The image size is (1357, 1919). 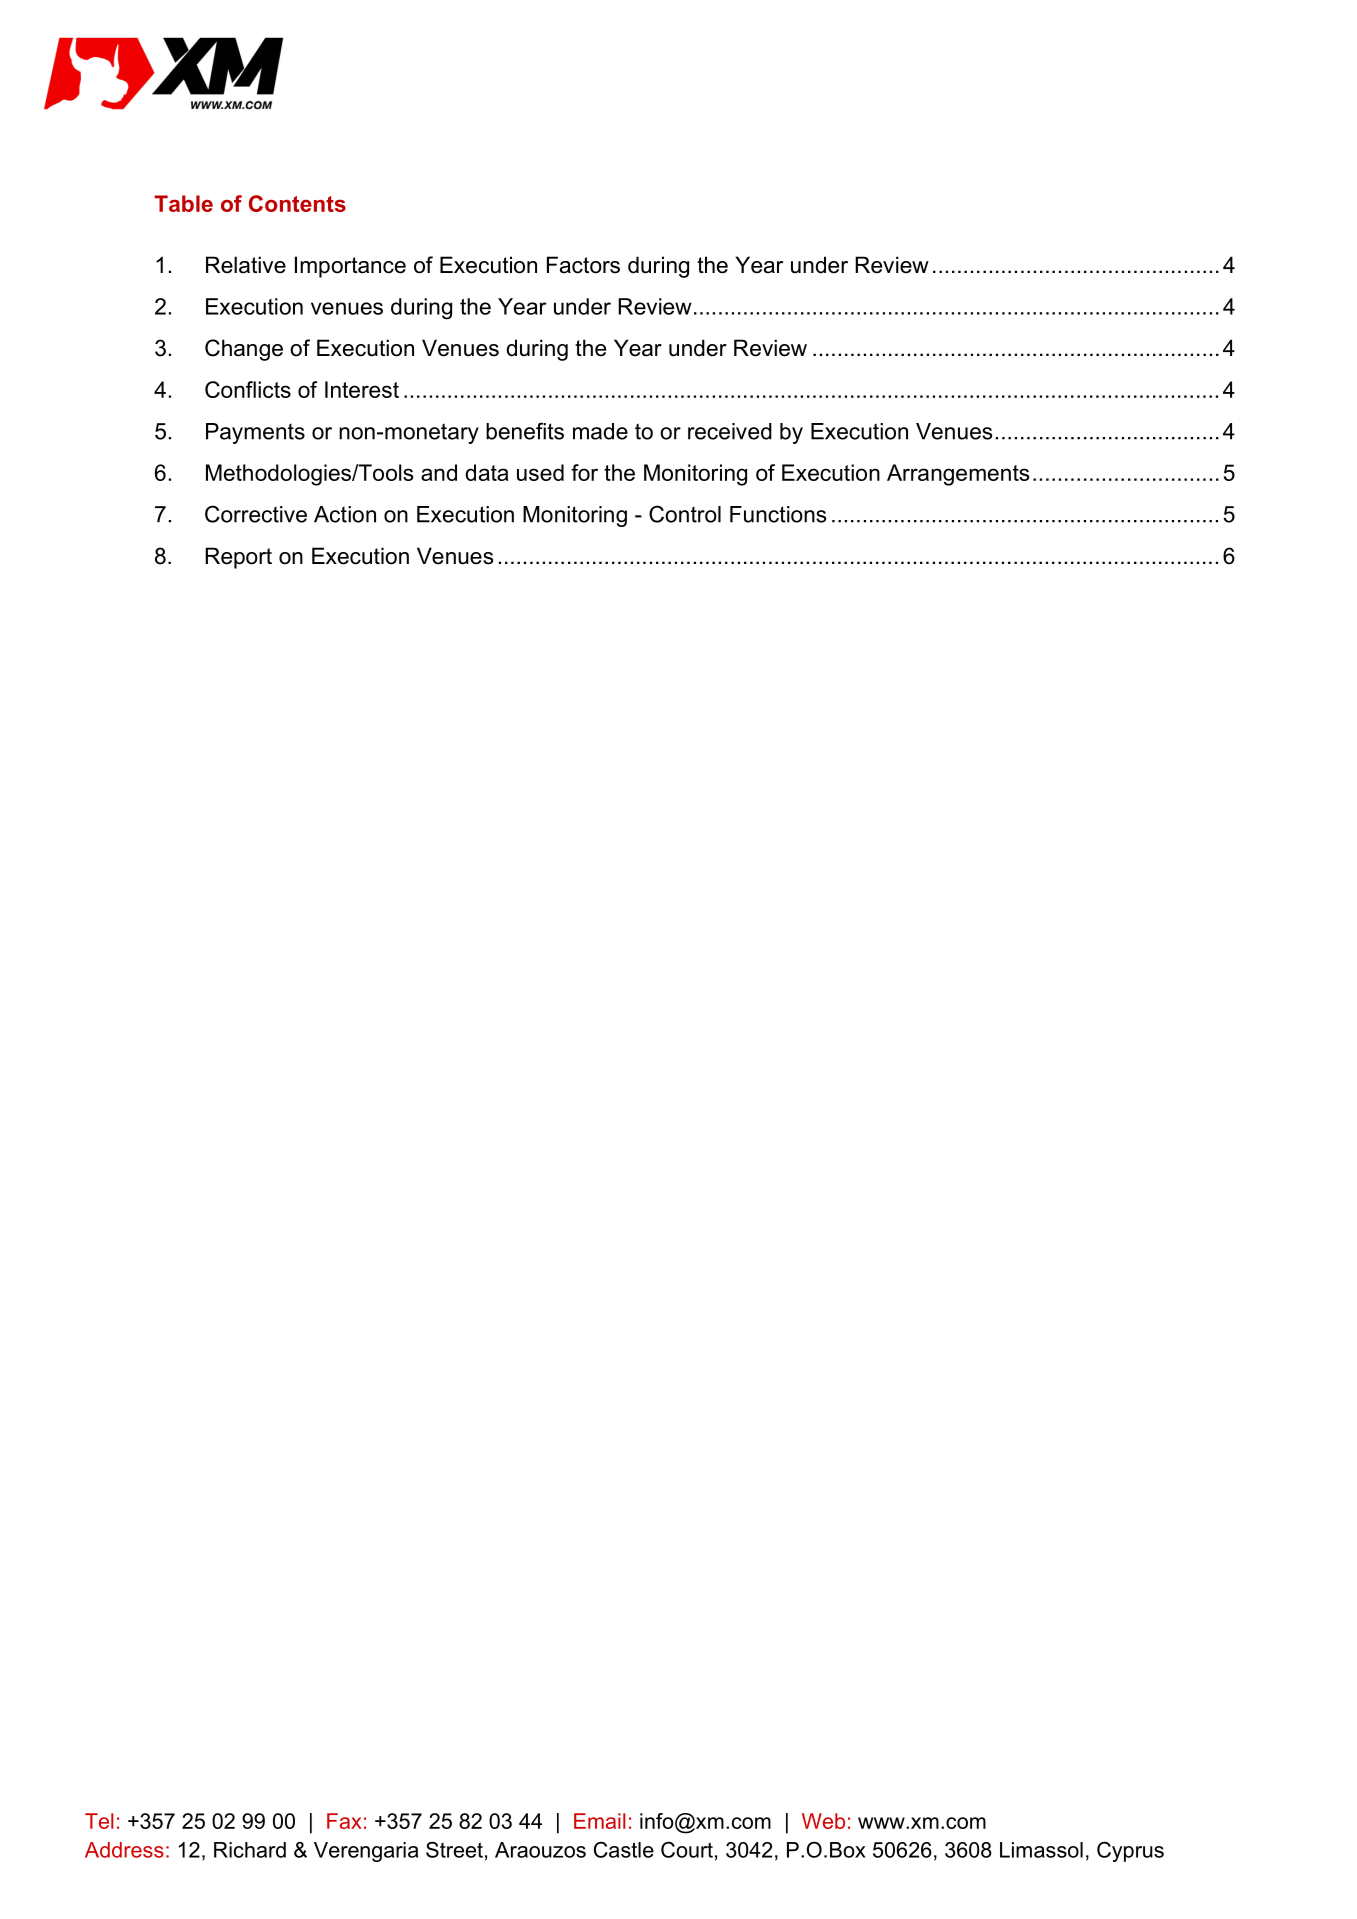 What do you see at coordinates (238, 558) in the screenshot?
I see `Report` at bounding box center [238, 558].
